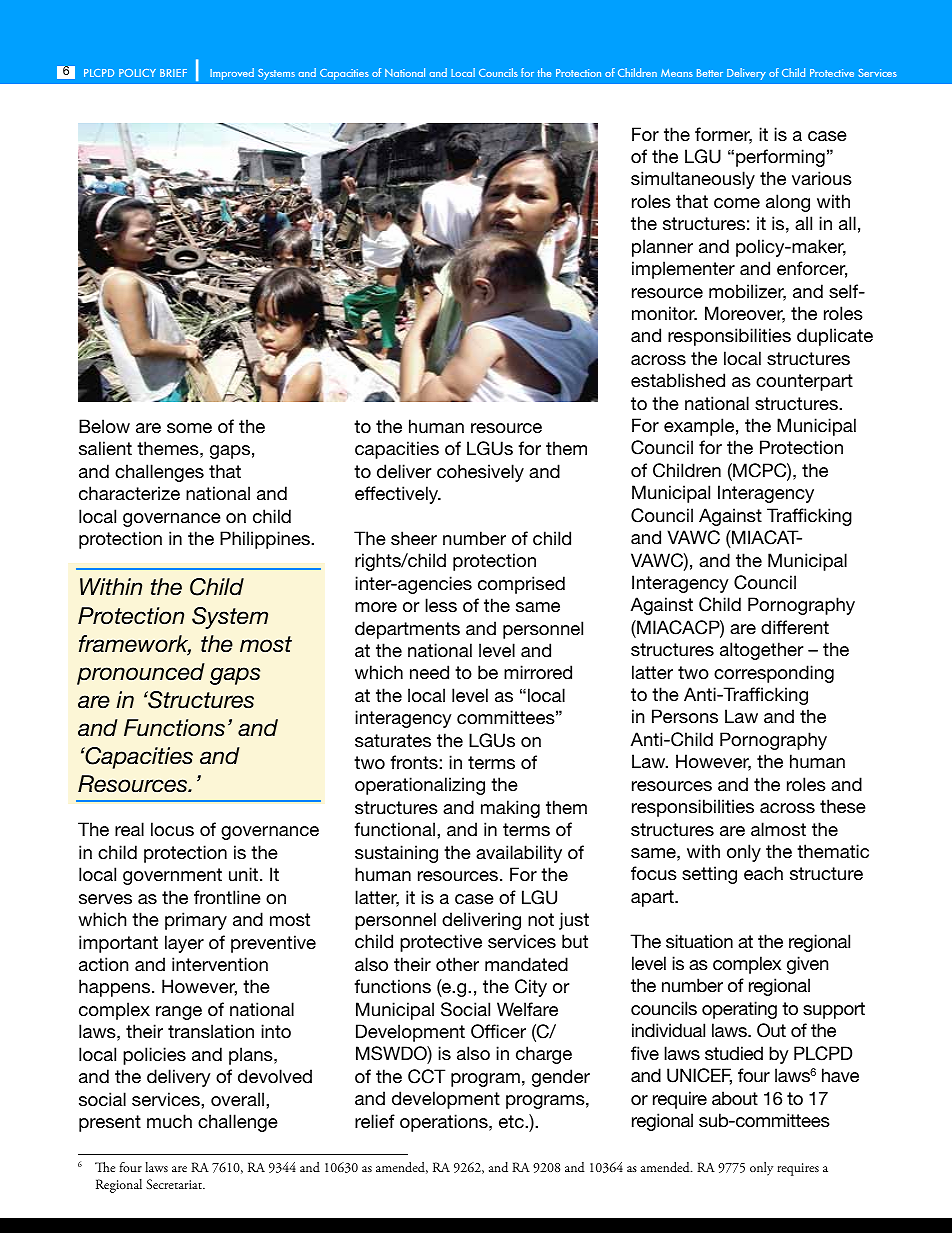  What do you see at coordinates (677, 73) in the screenshot?
I see `Means` at bounding box center [677, 73].
